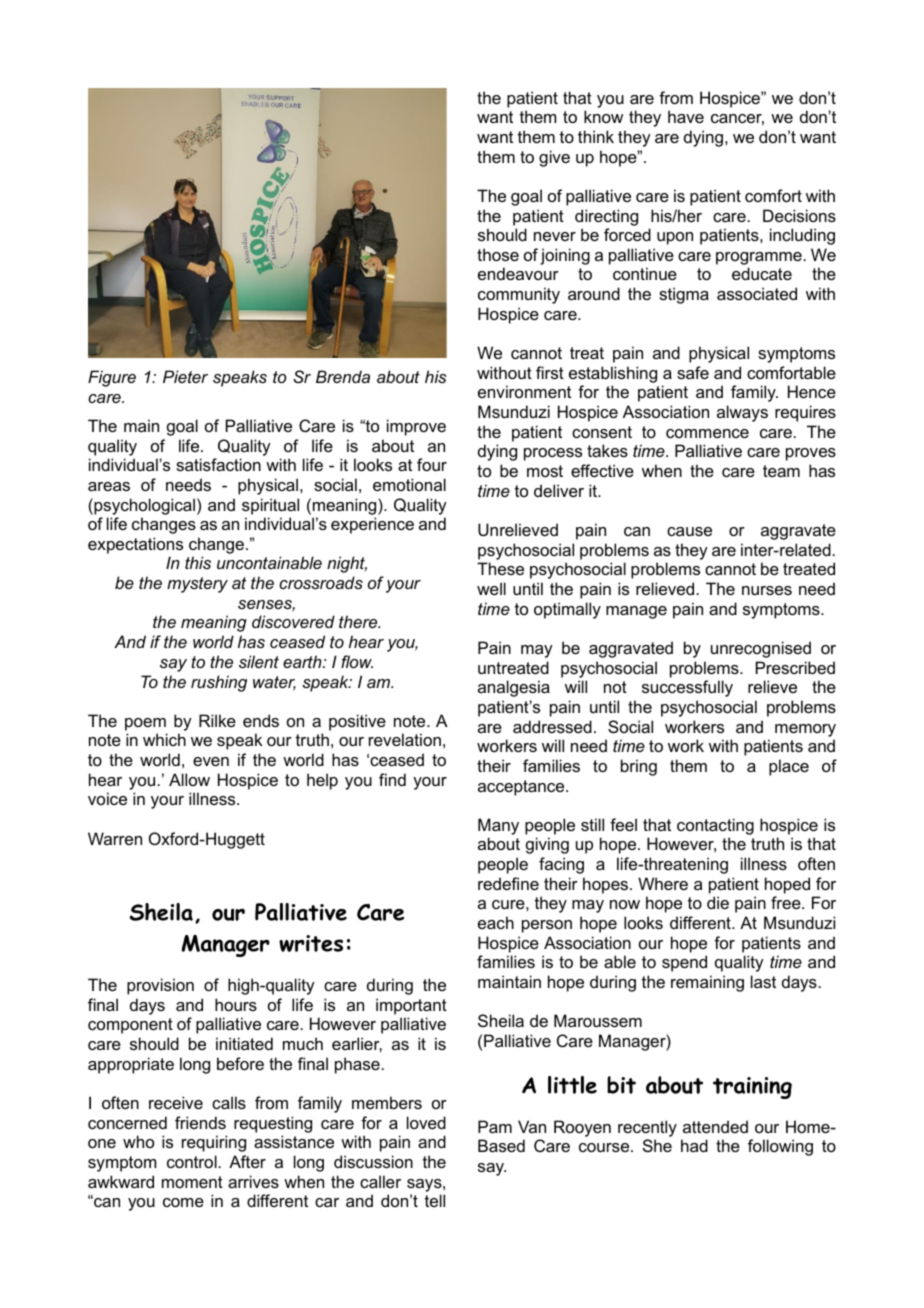 The height and width of the image is (1308, 924). I want to click on have, so click(686, 116).
